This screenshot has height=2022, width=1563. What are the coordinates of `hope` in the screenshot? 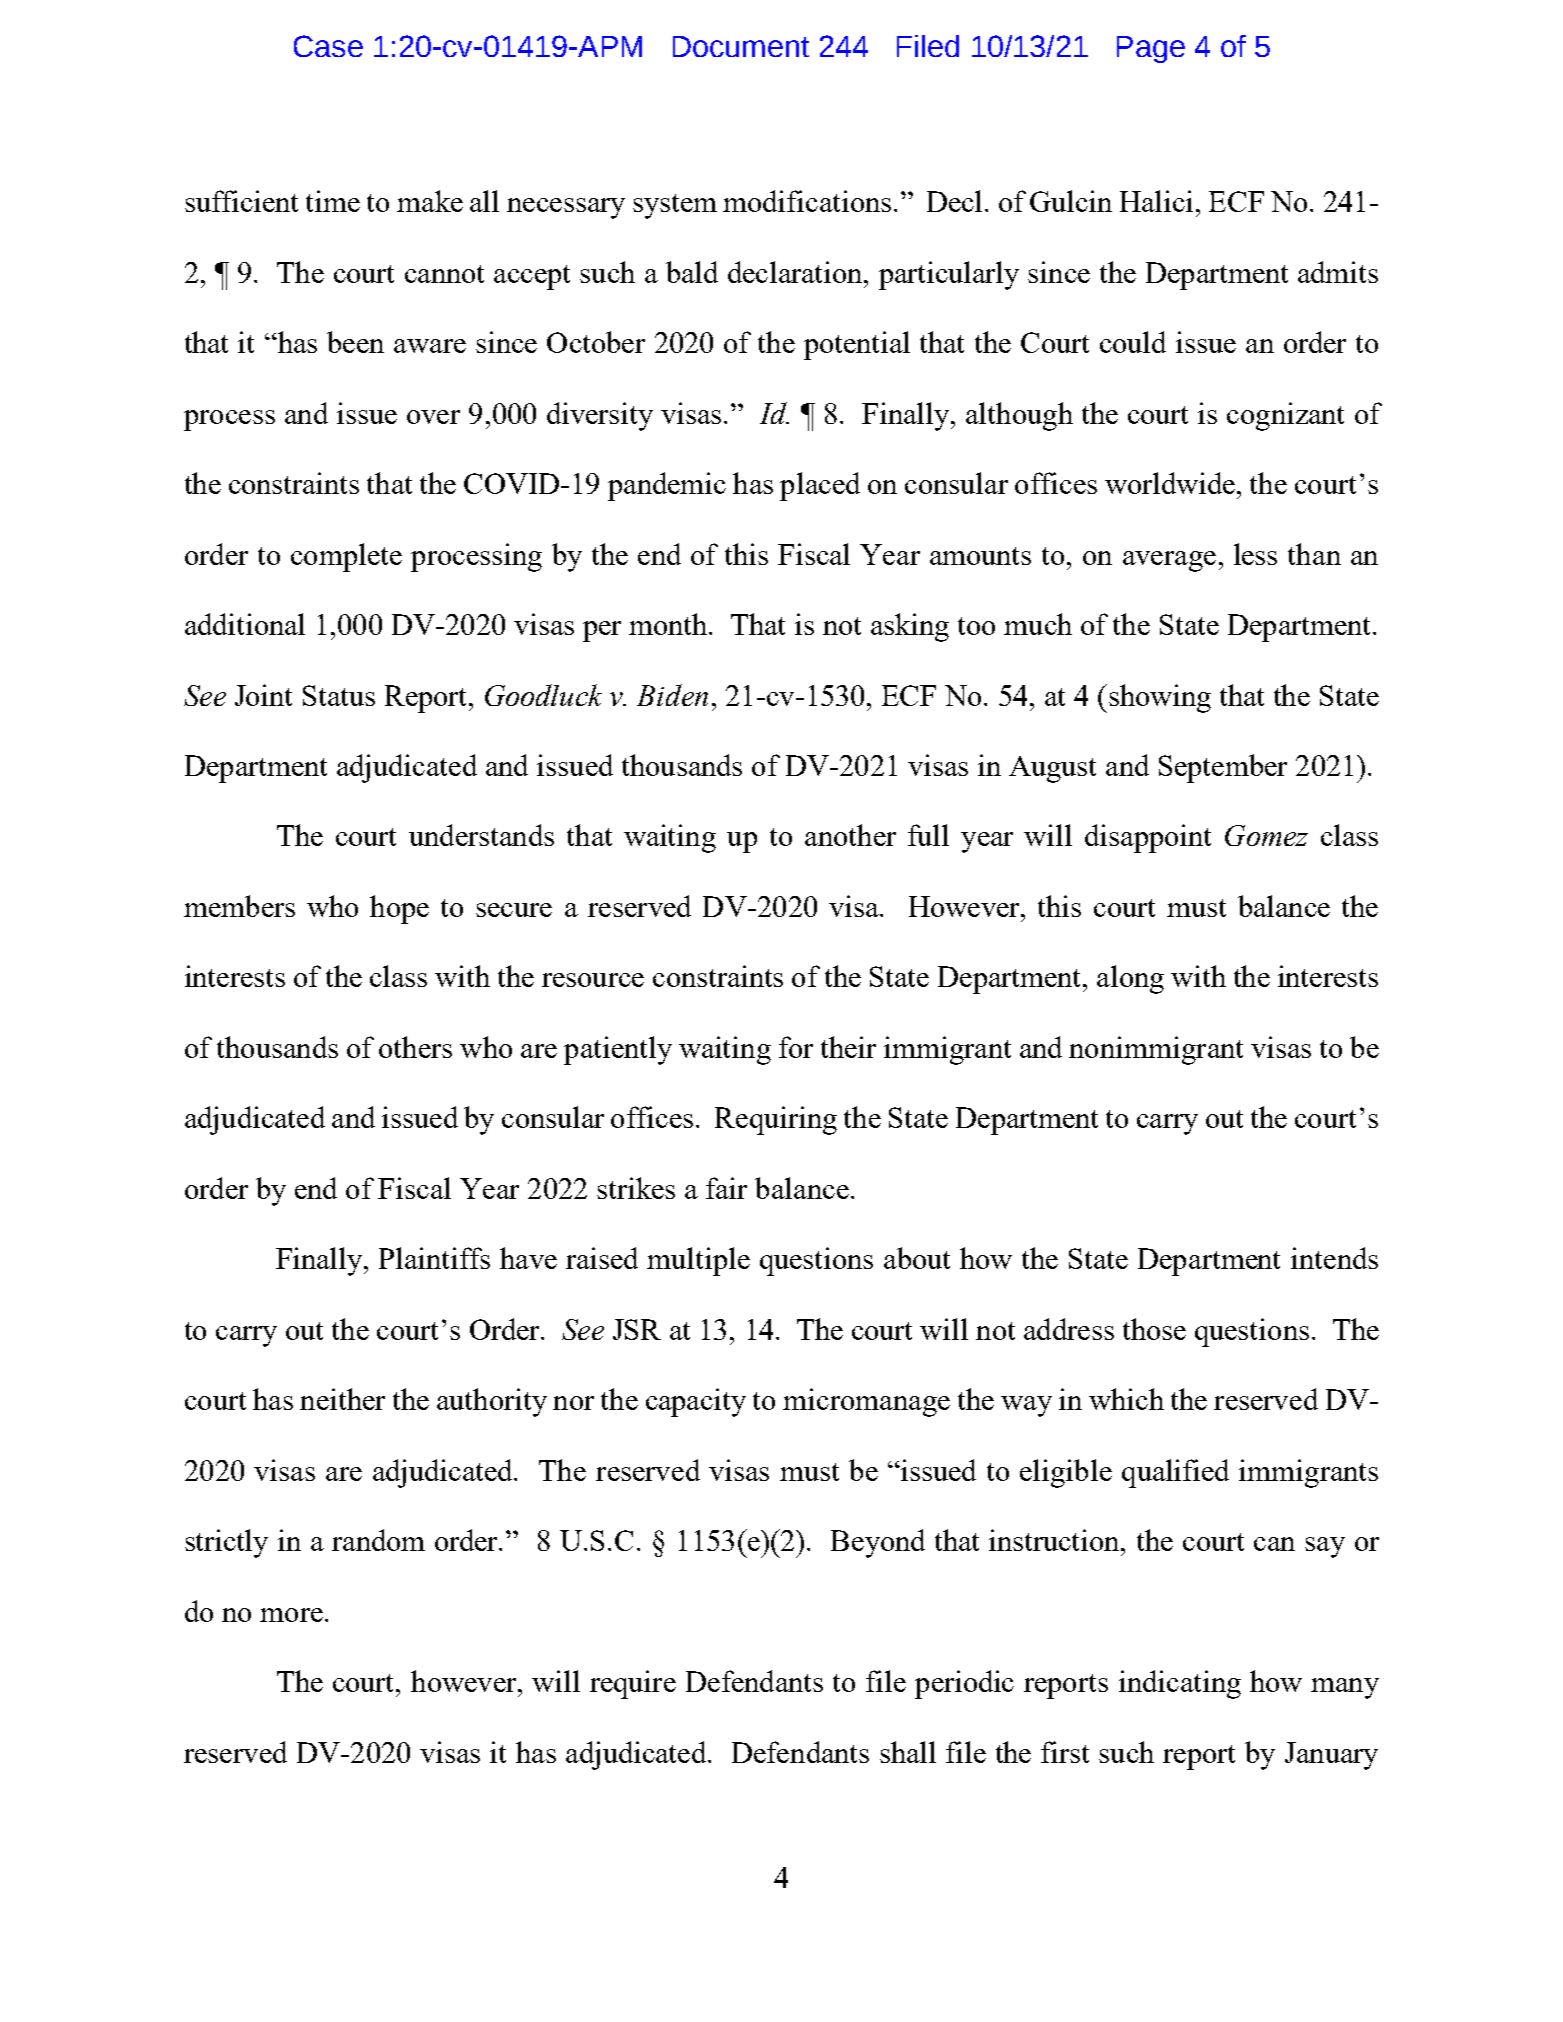 It's located at (399, 909).
